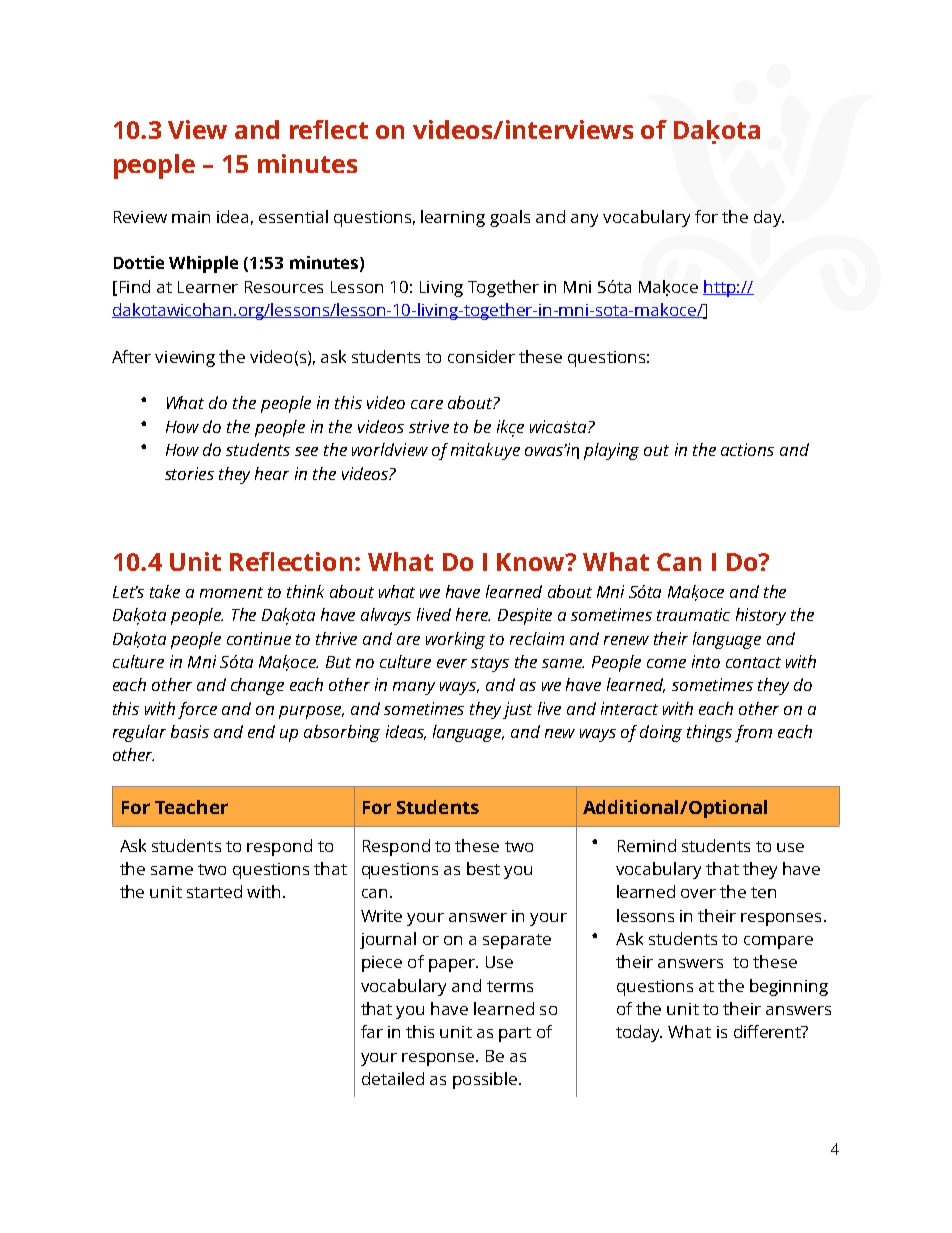  What do you see at coordinates (517, 710) in the screenshot?
I see `just` at bounding box center [517, 710].
